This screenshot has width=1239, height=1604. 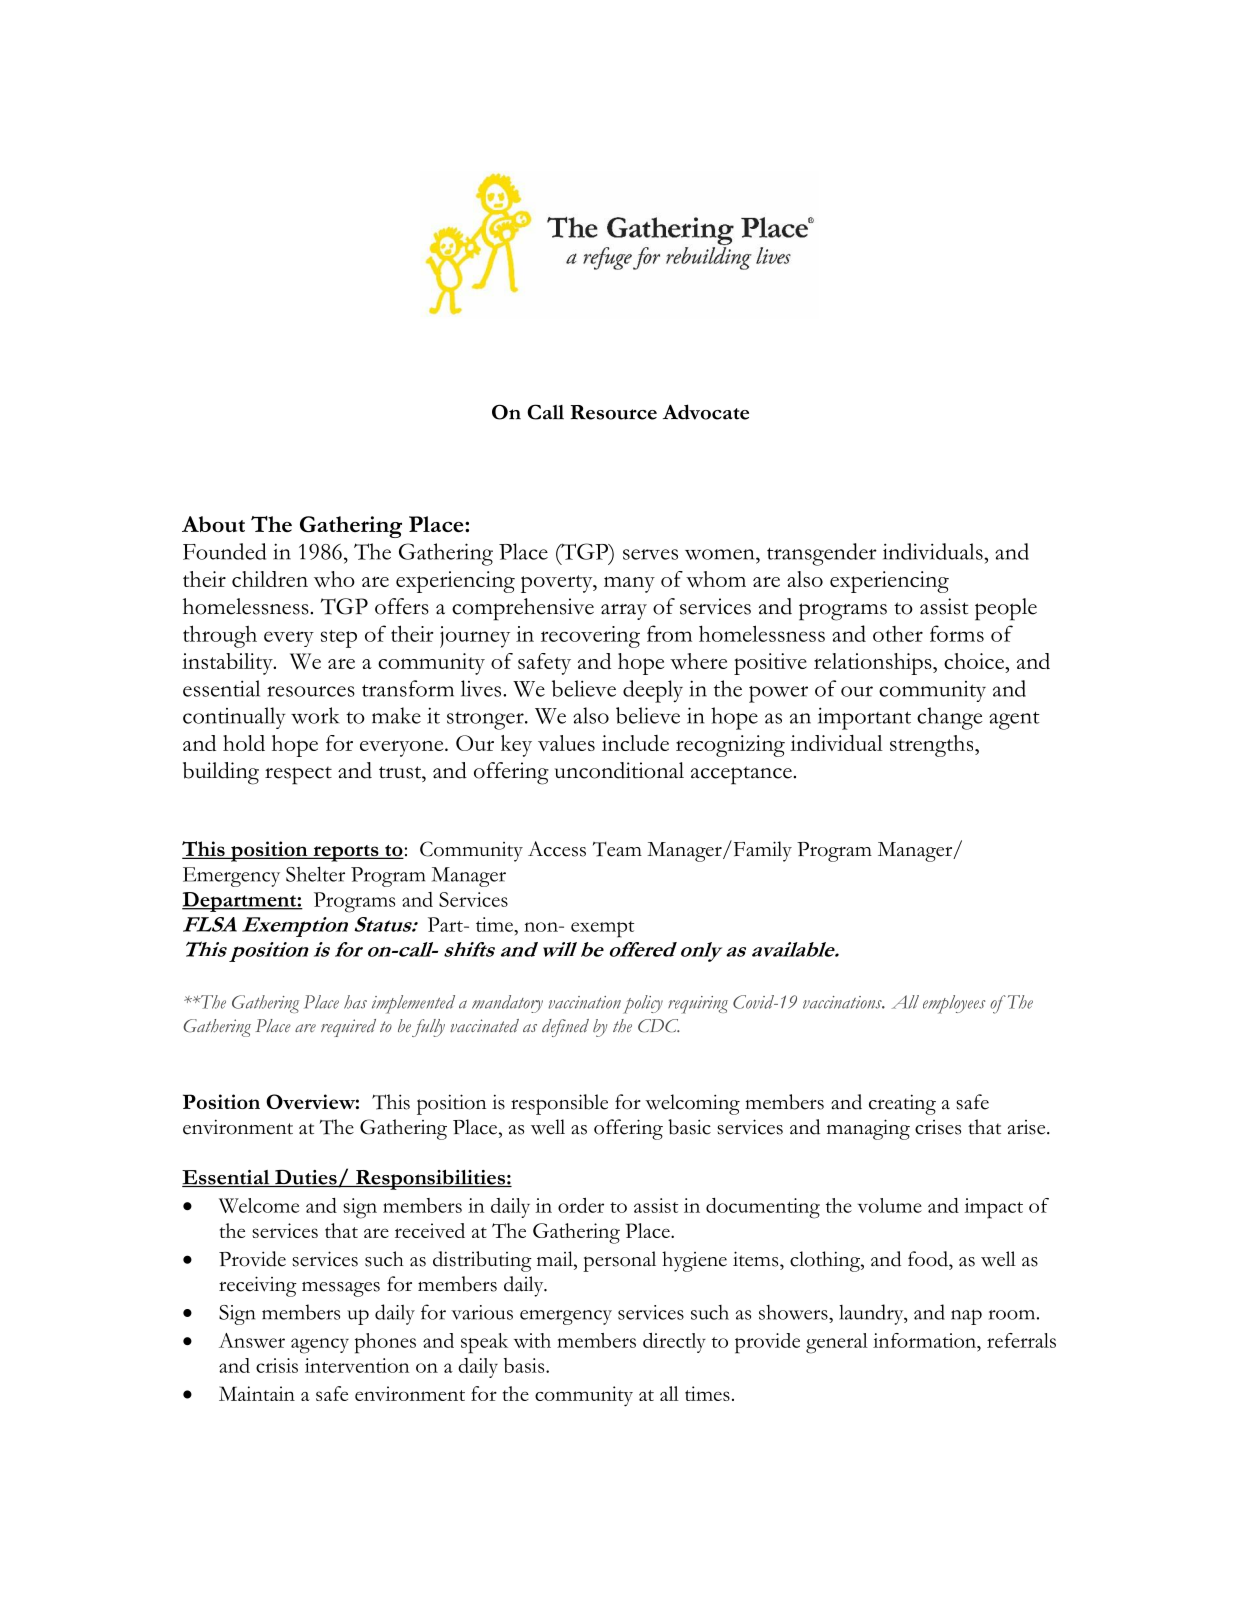 I want to click on agency, so click(x=320, y=1346).
